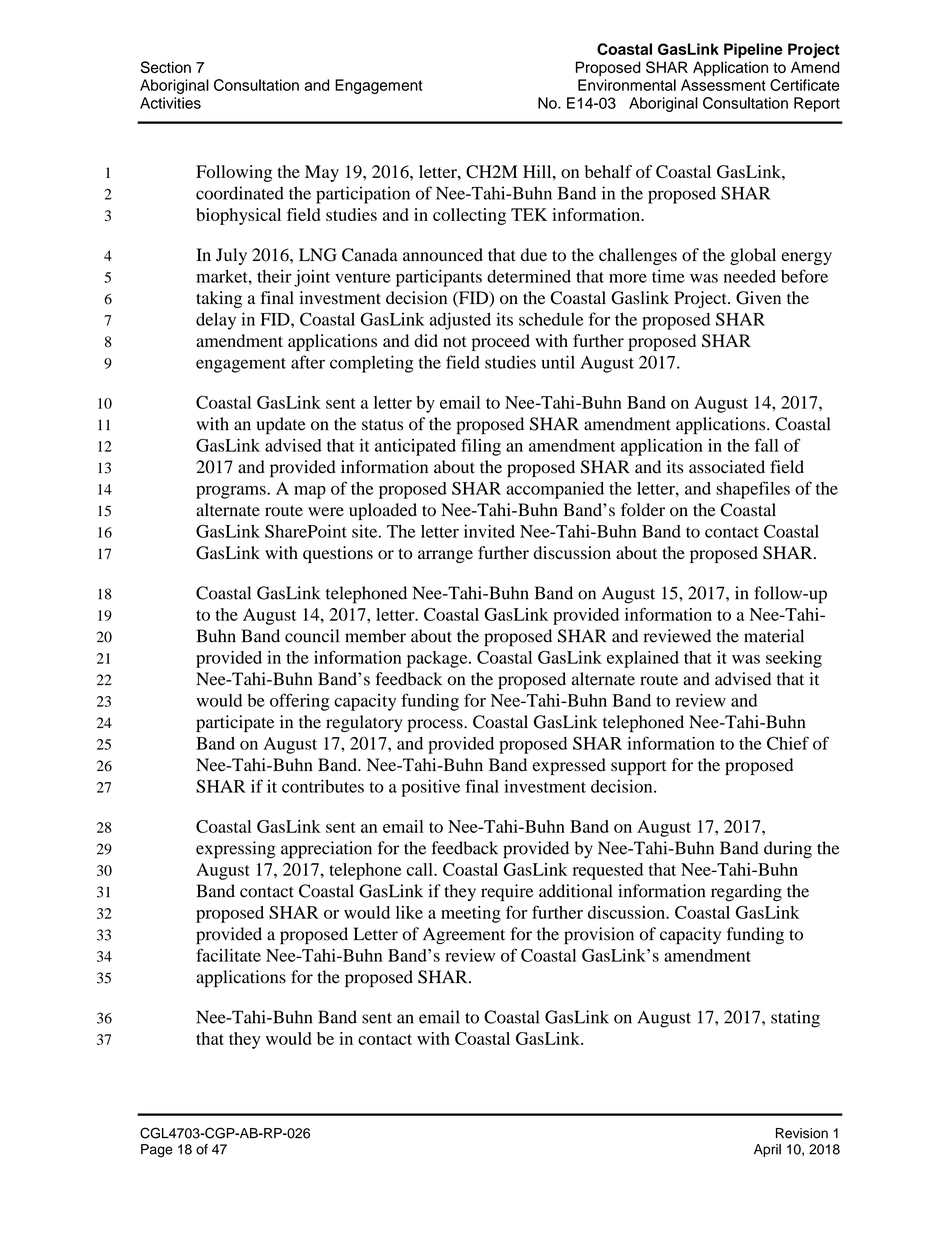  I want to click on Page, so click(157, 1151).
